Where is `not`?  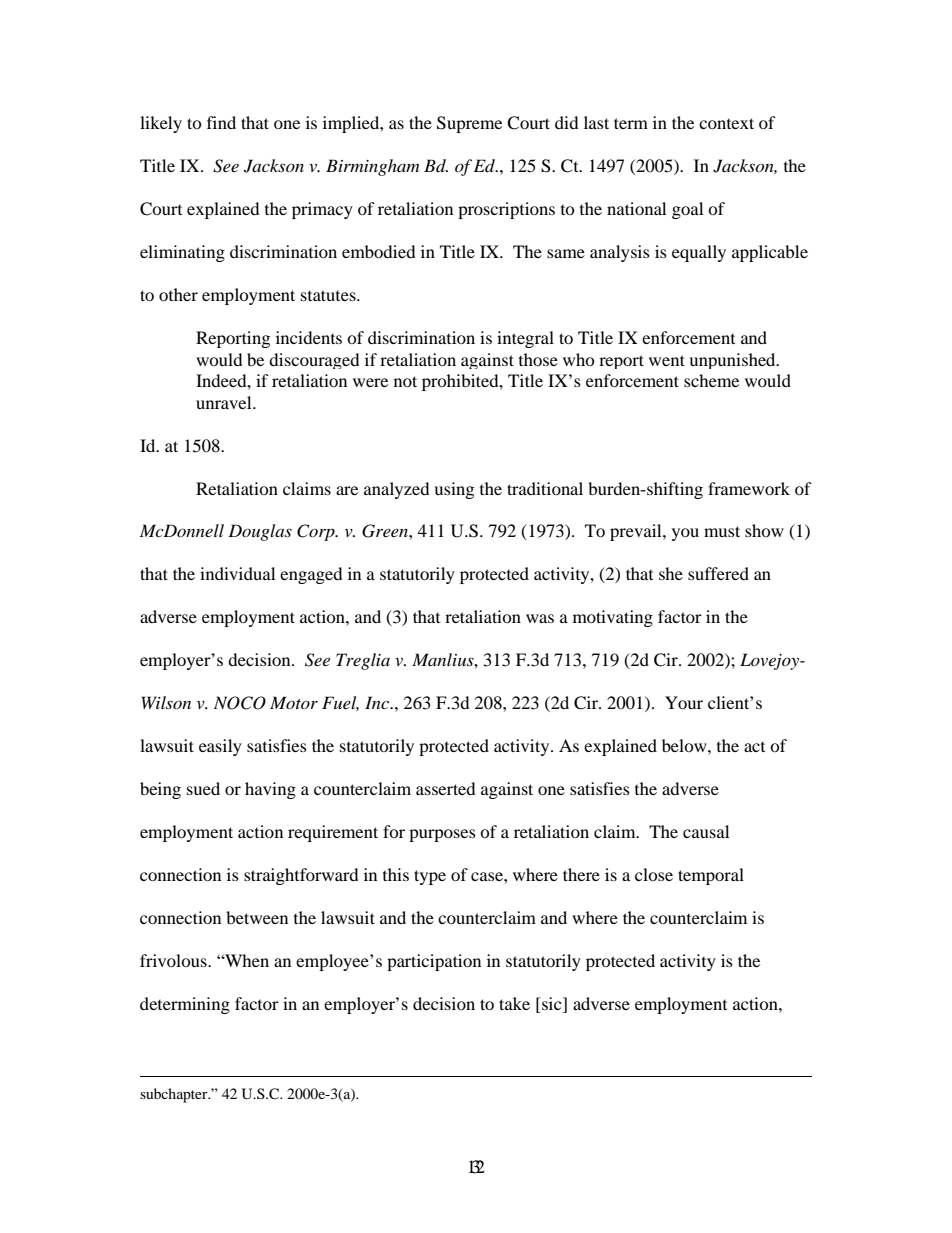
not is located at coordinates (405, 381).
